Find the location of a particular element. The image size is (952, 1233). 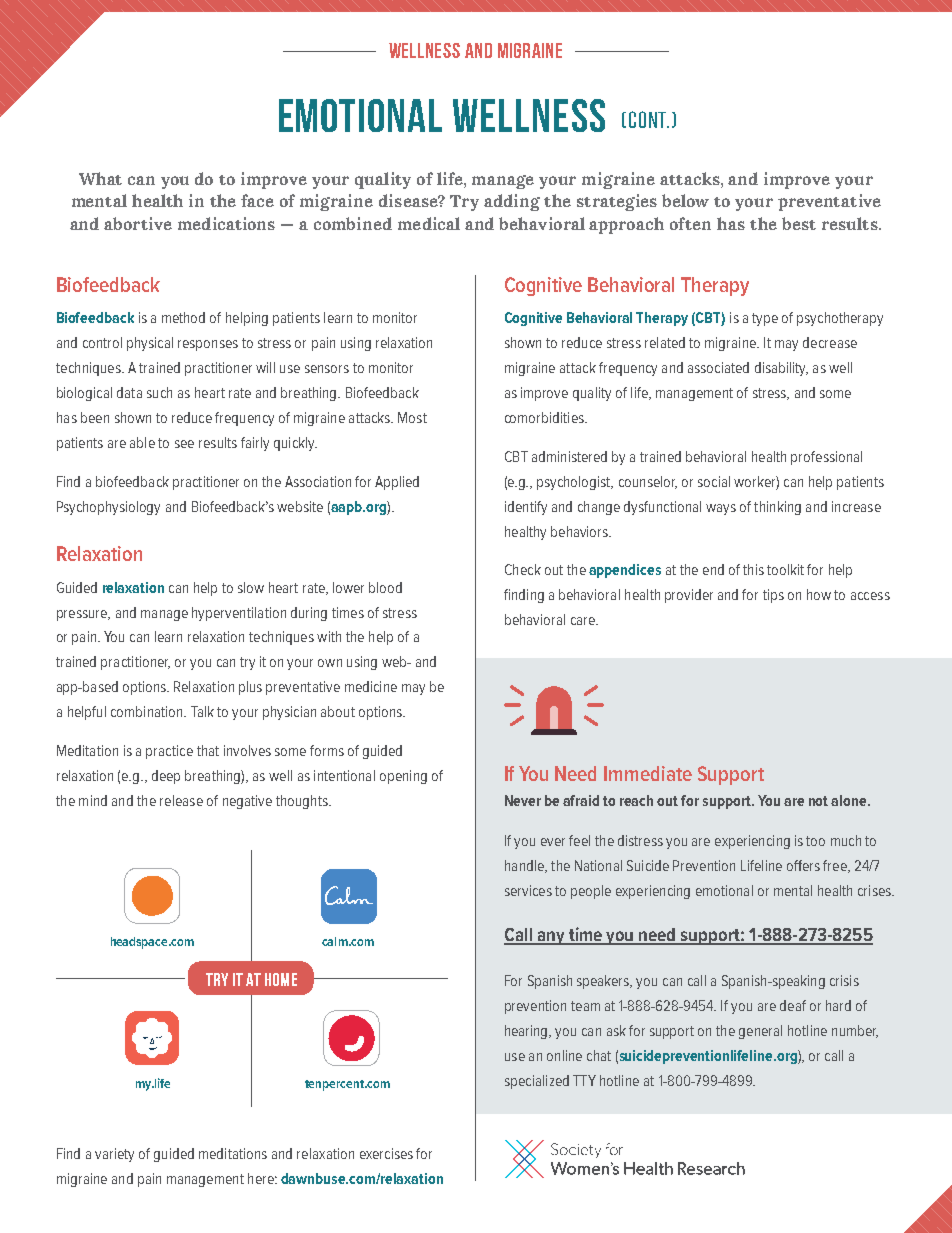

abortive is located at coordinates (138, 223).
